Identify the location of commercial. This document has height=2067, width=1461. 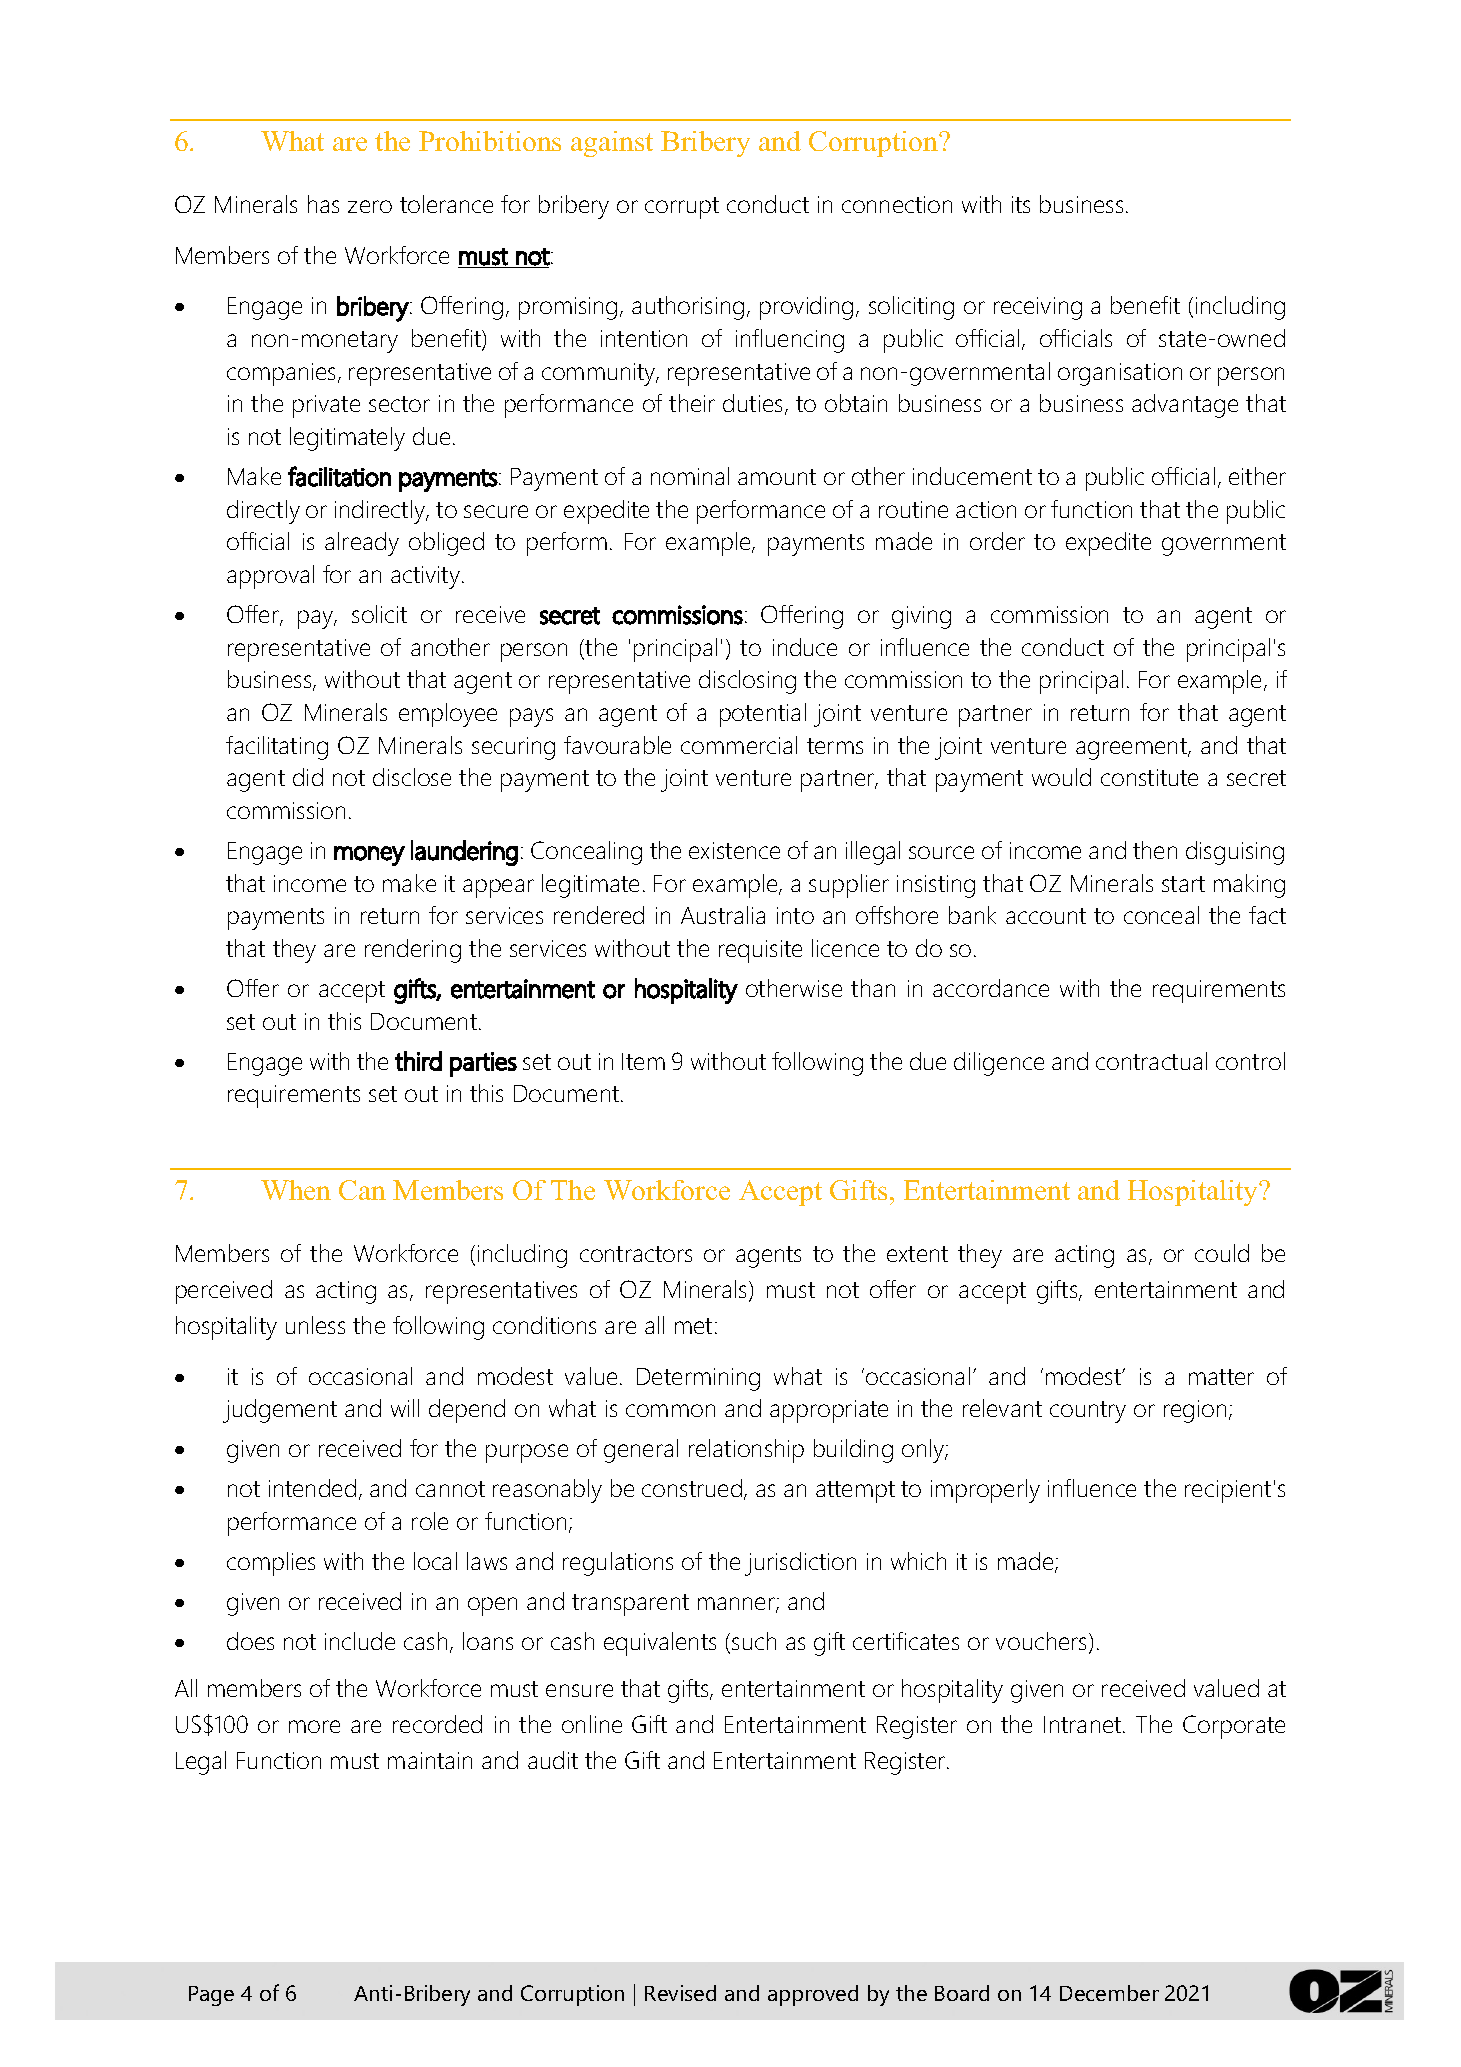
(739, 745).
